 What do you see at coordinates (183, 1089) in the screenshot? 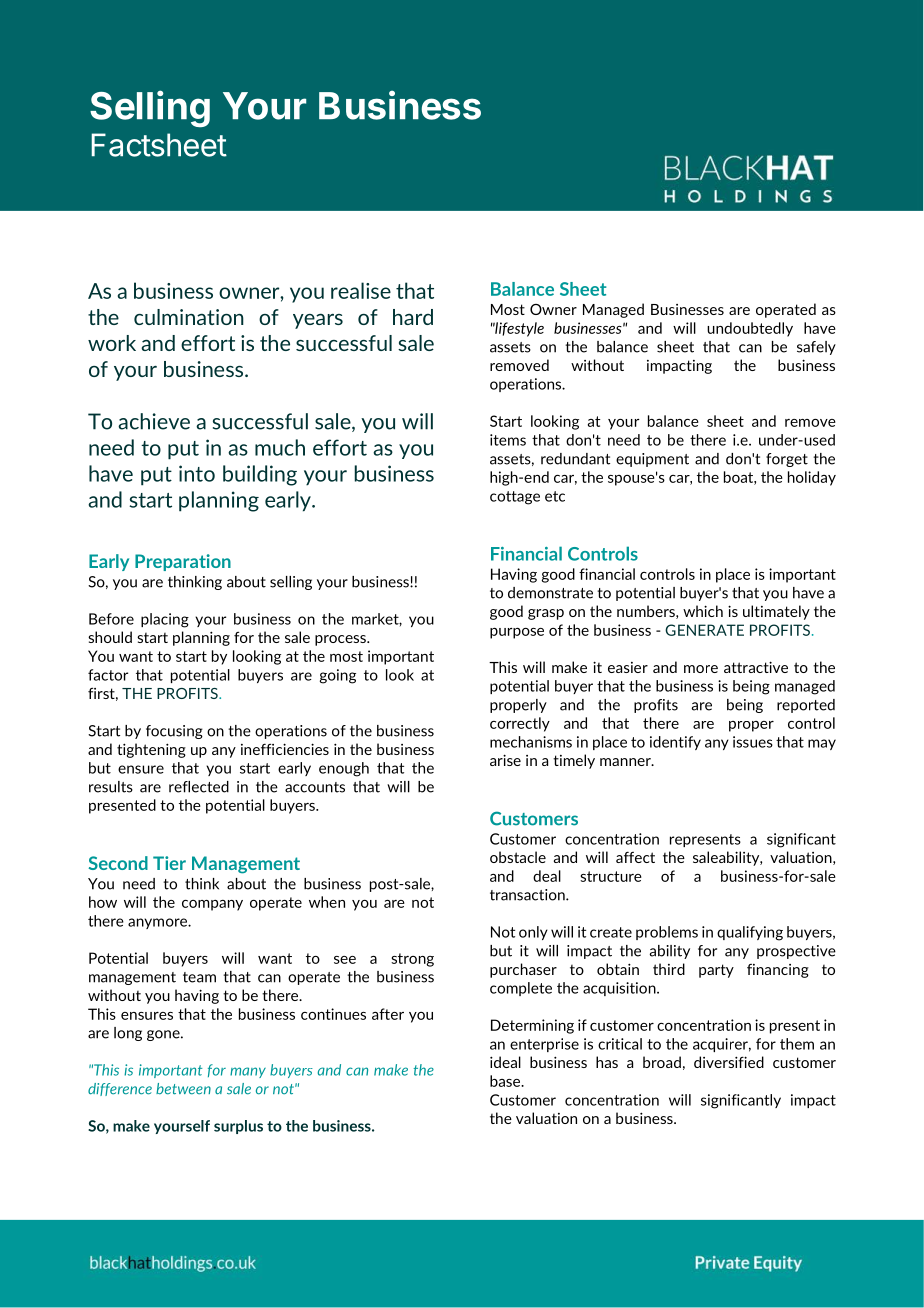
I see `between` at bounding box center [183, 1089].
